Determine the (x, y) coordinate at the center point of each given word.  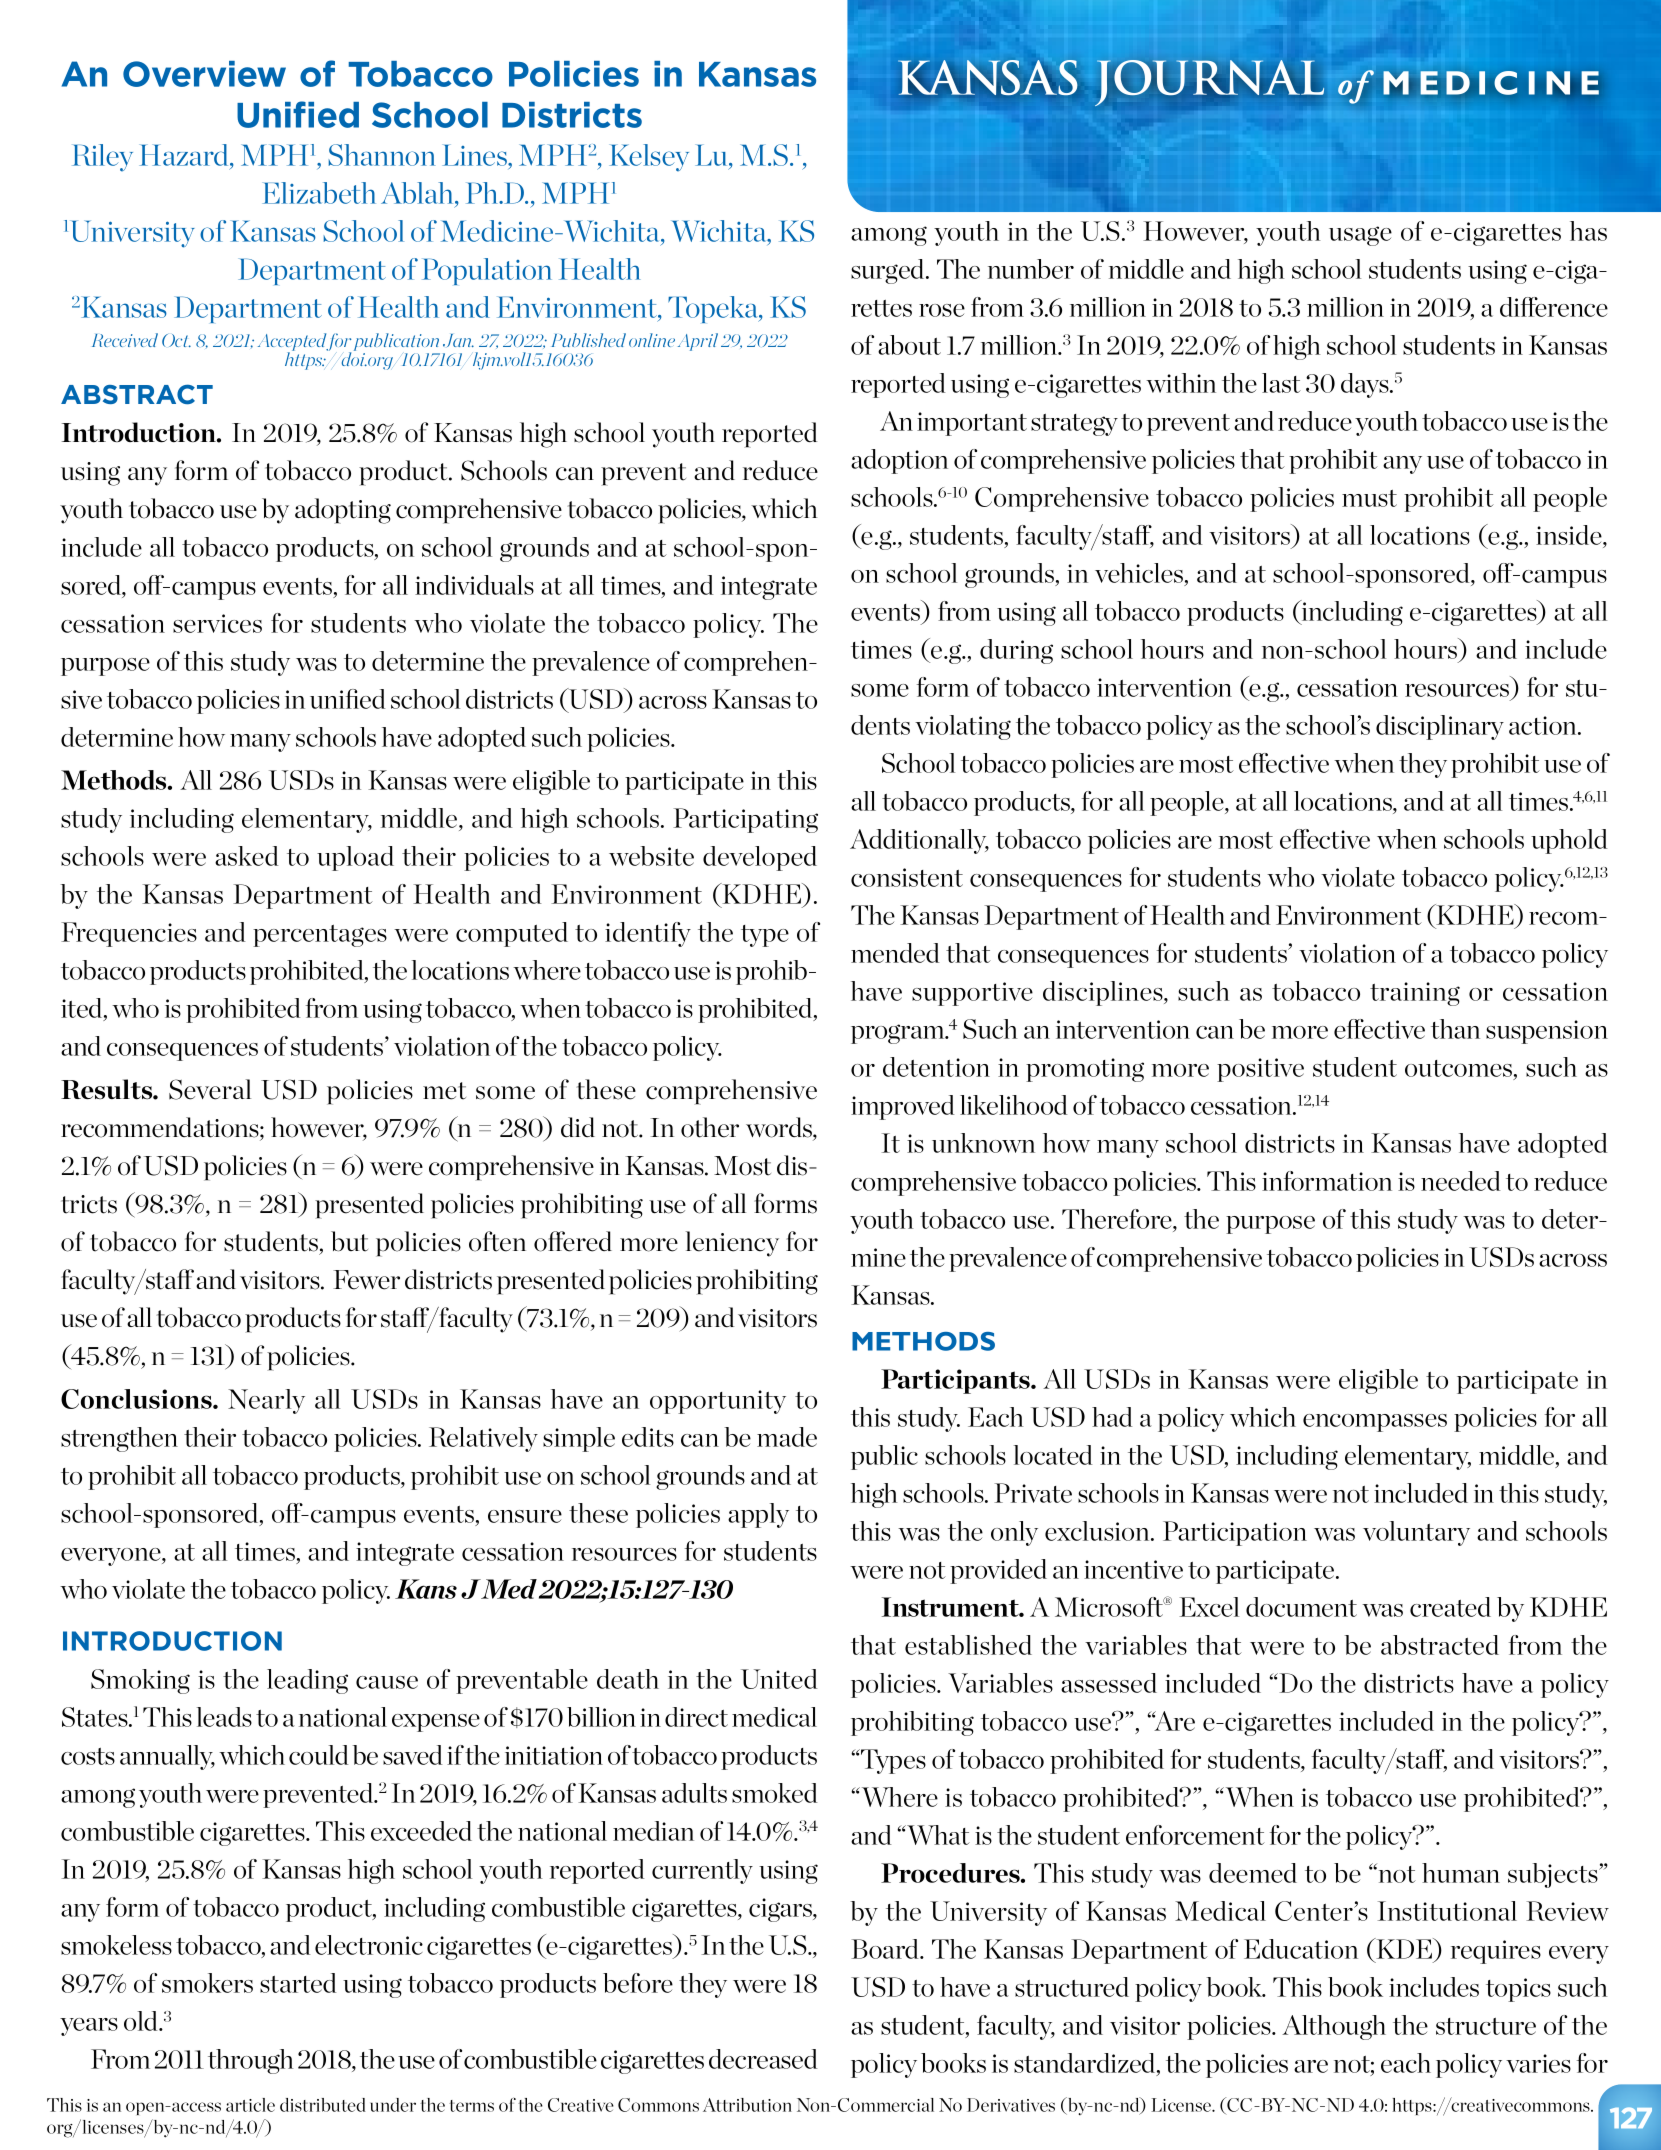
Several (210, 1089)
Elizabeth (319, 193)
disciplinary (1440, 727)
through (250, 2061)
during (1016, 651)
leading (307, 1681)
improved (903, 1107)
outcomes (1460, 1068)
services (217, 623)
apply (758, 1515)
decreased (763, 2059)
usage (1360, 236)
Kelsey (649, 158)
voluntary (1416, 1533)
